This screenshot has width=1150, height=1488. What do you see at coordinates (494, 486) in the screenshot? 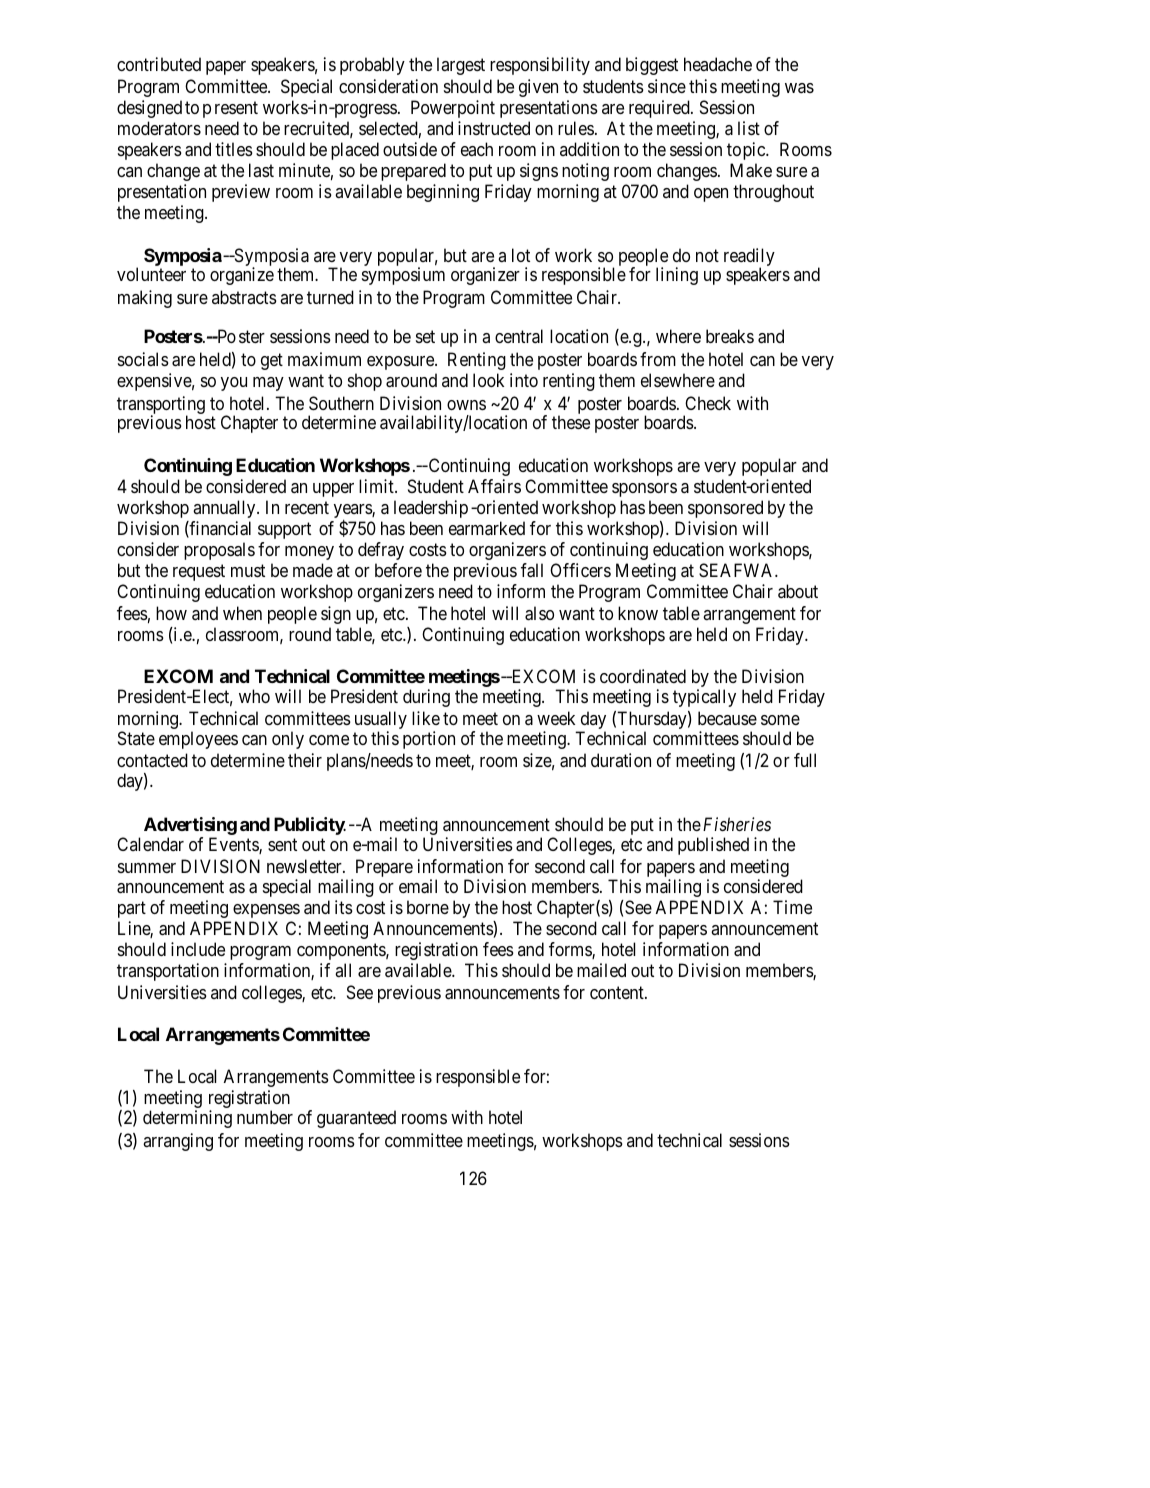
I see `Affairs` at bounding box center [494, 486].
